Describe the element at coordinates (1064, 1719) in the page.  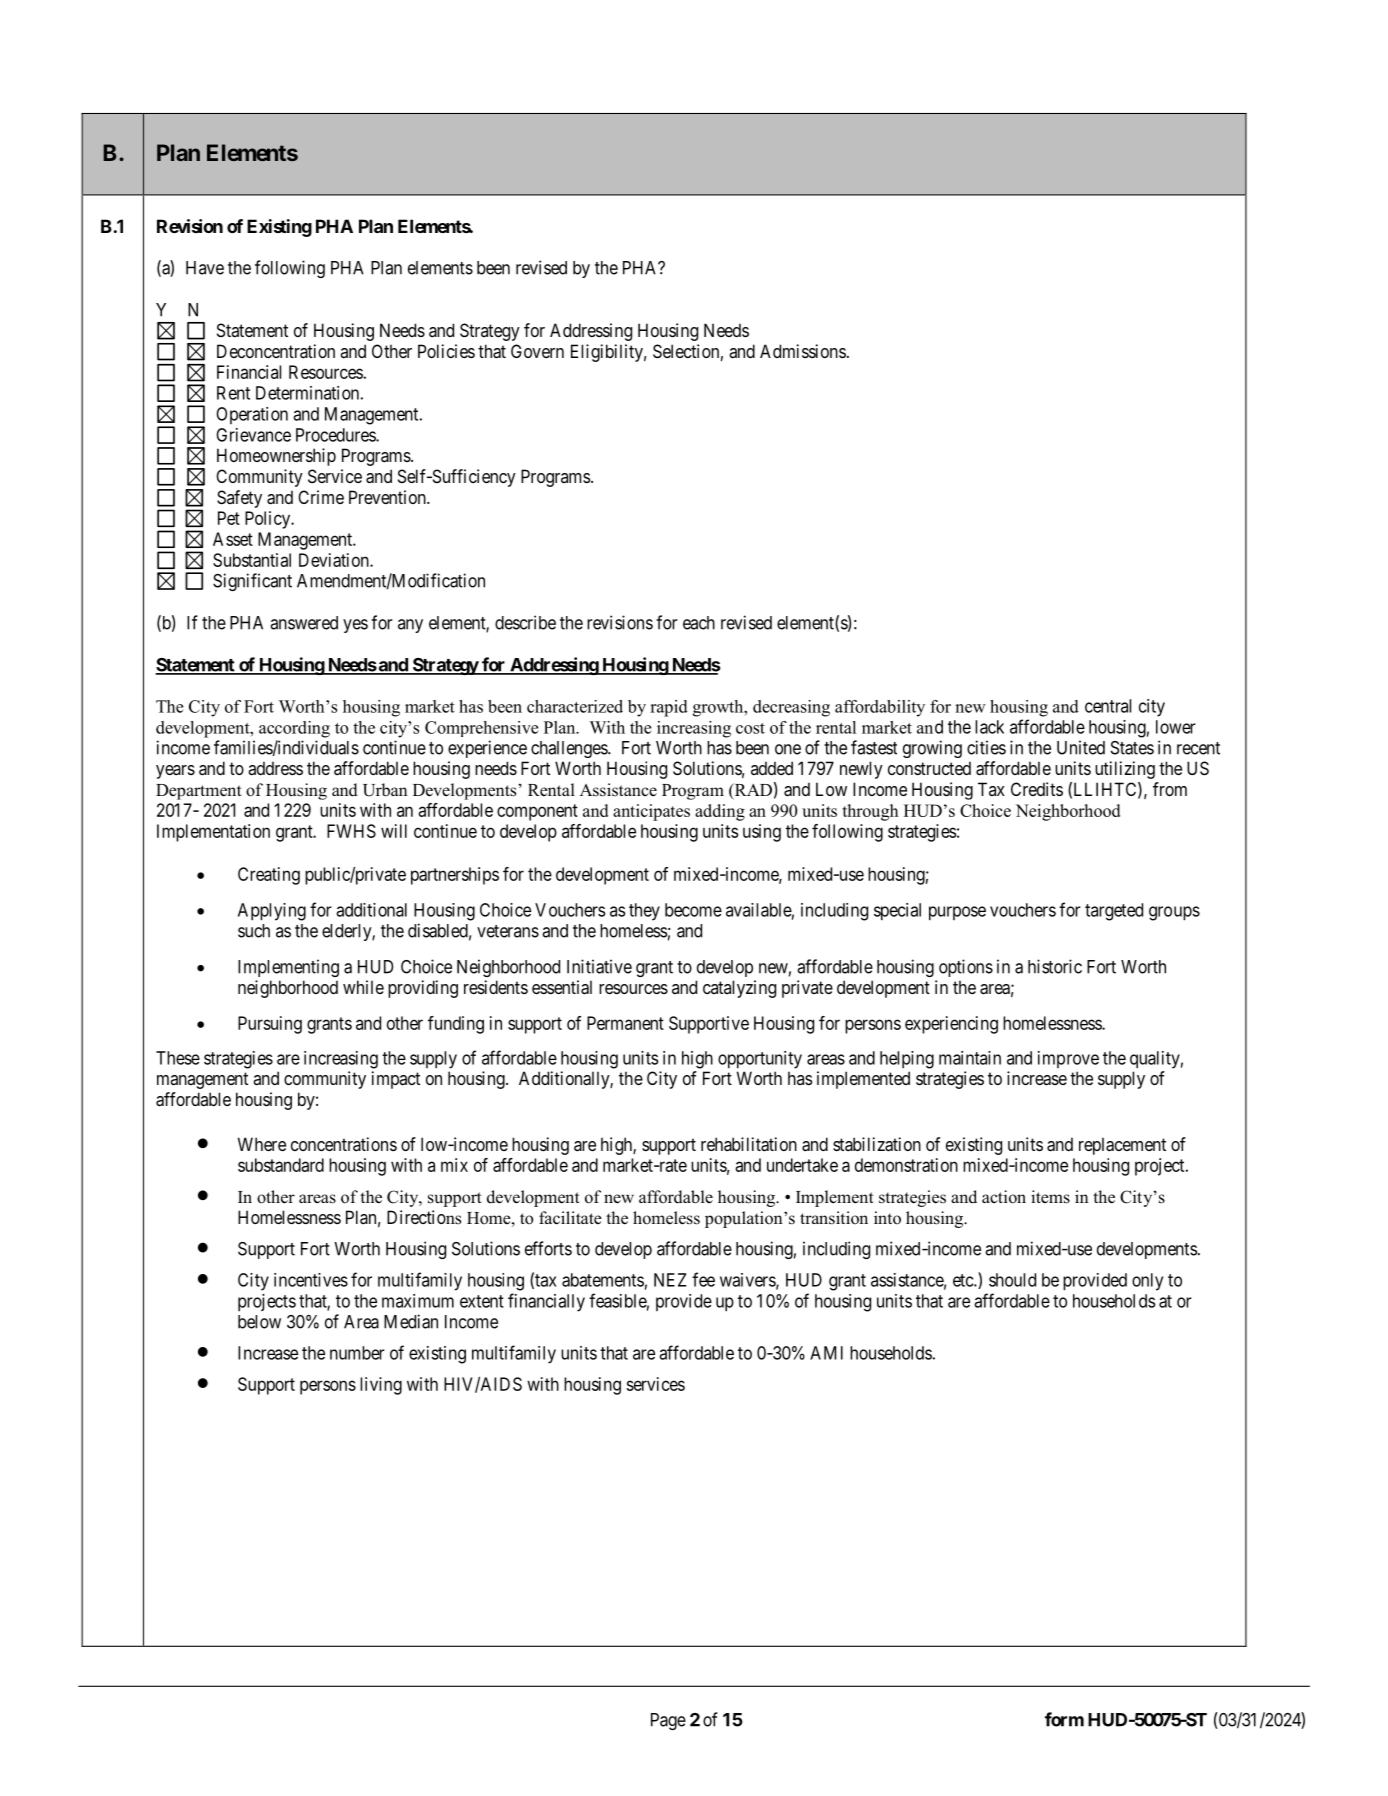
I see `form` at that location.
